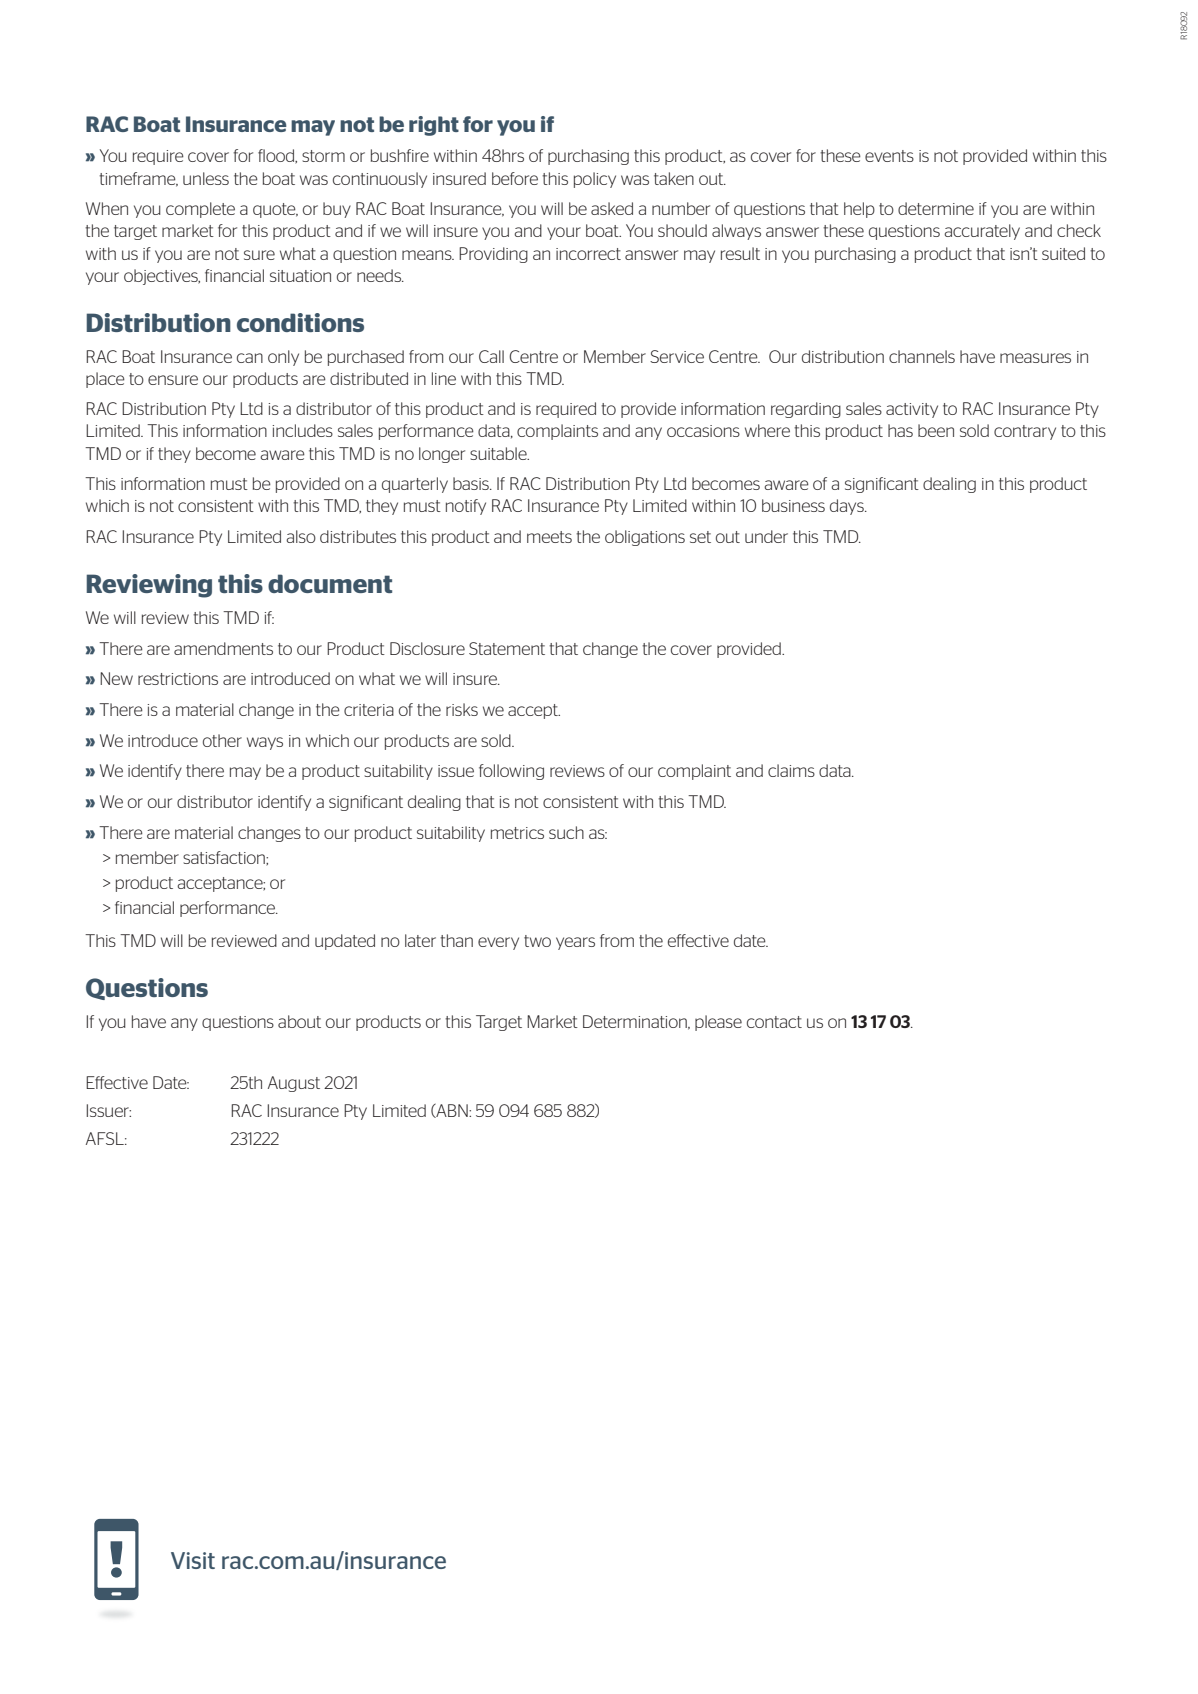  Describe the element at coordinates (206, 178) in the page. I see `unless` at that location.
